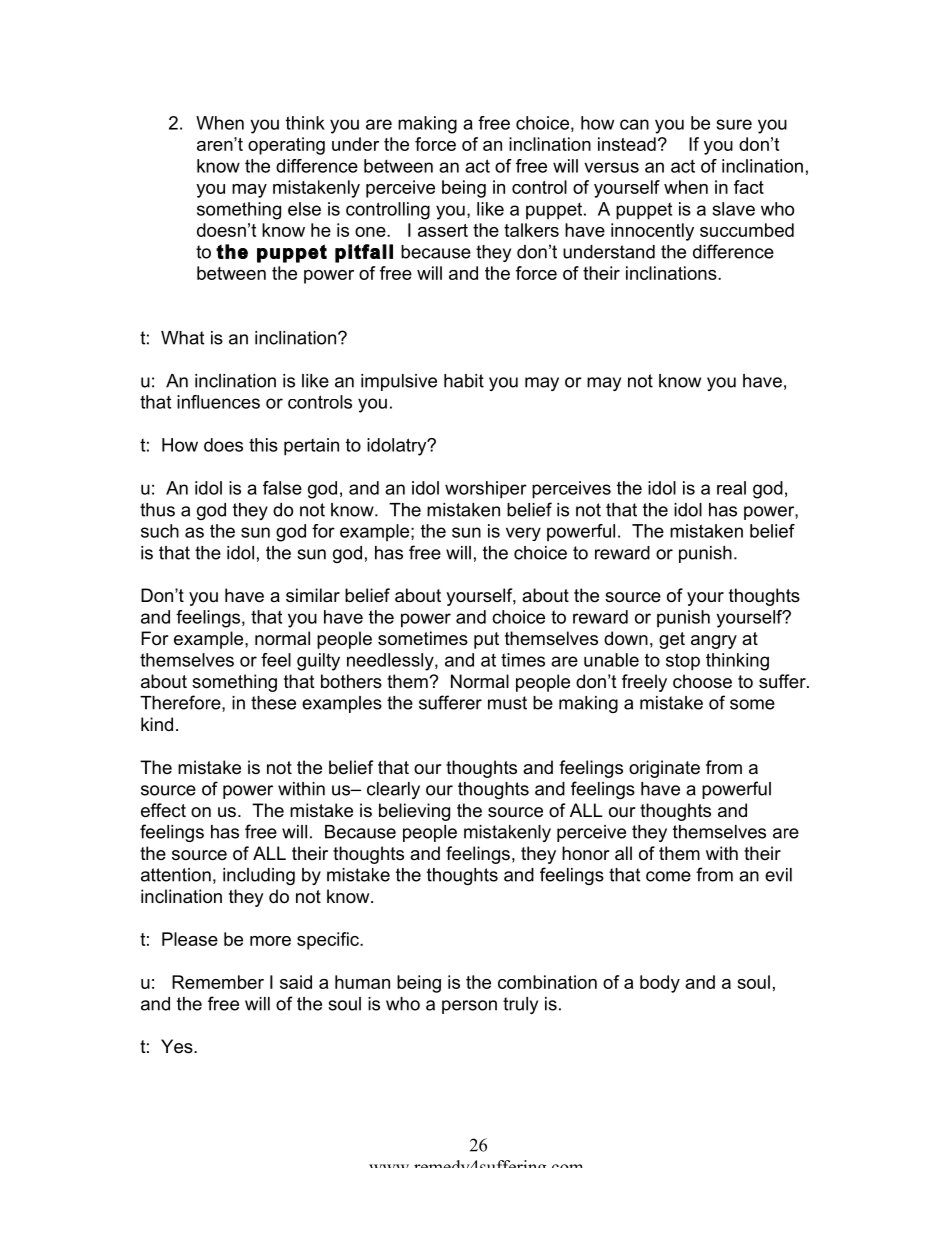 Image resolution: width=952 pixels, height=1233 pixels. Describe the element at coordinates (469, 1007) in the screenshot. I see `person` at that location.
